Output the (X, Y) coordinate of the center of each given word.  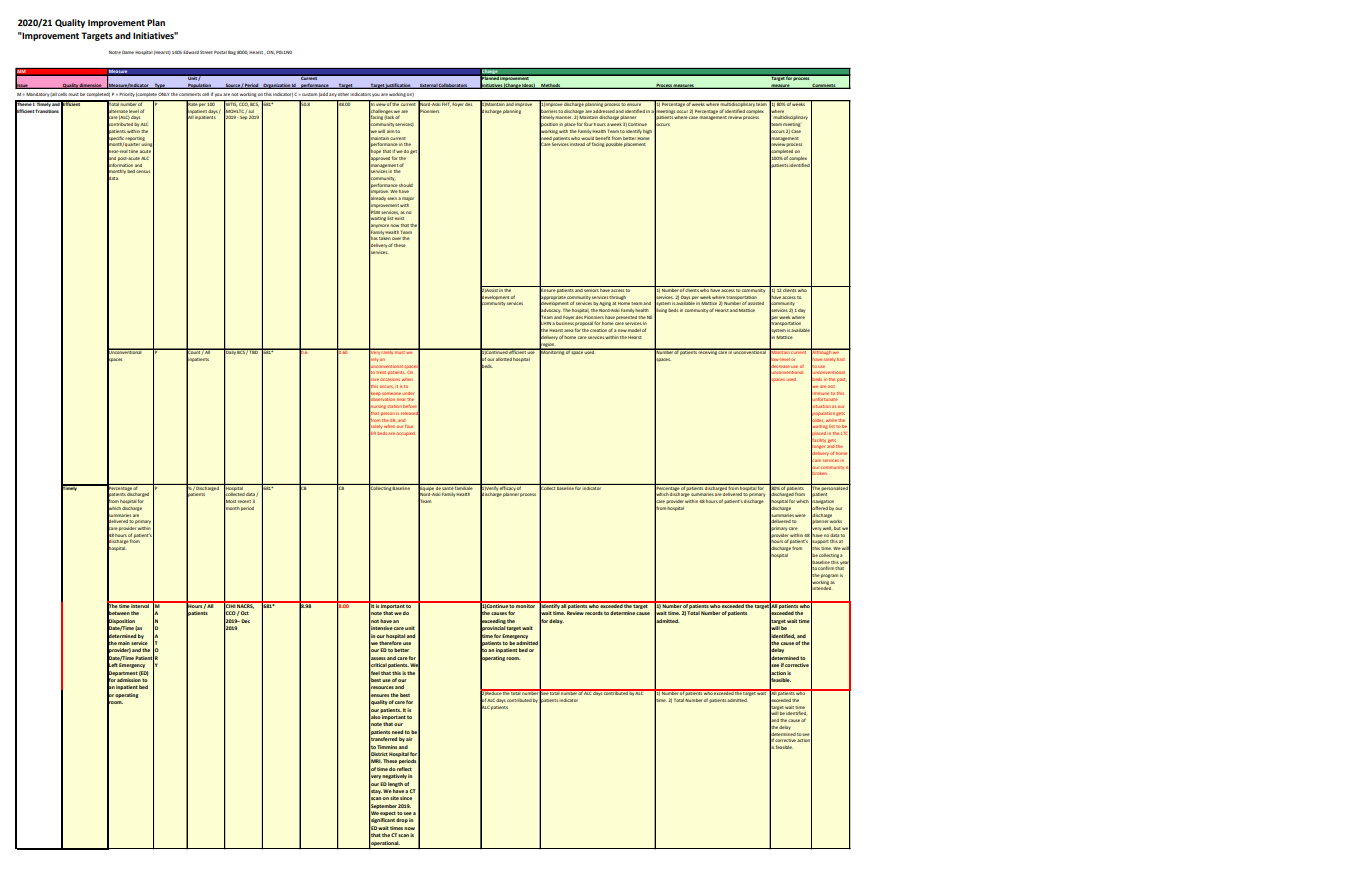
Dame (128, 52)
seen (392, 198)
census (143, 171)
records (594, 613)
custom (308, 94)
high (647, 132)
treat (381, 372)
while (831, 421)
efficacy (508, 487)
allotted (504, 359)
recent (244, 501)
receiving (707, 352)
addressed (603, 111)
